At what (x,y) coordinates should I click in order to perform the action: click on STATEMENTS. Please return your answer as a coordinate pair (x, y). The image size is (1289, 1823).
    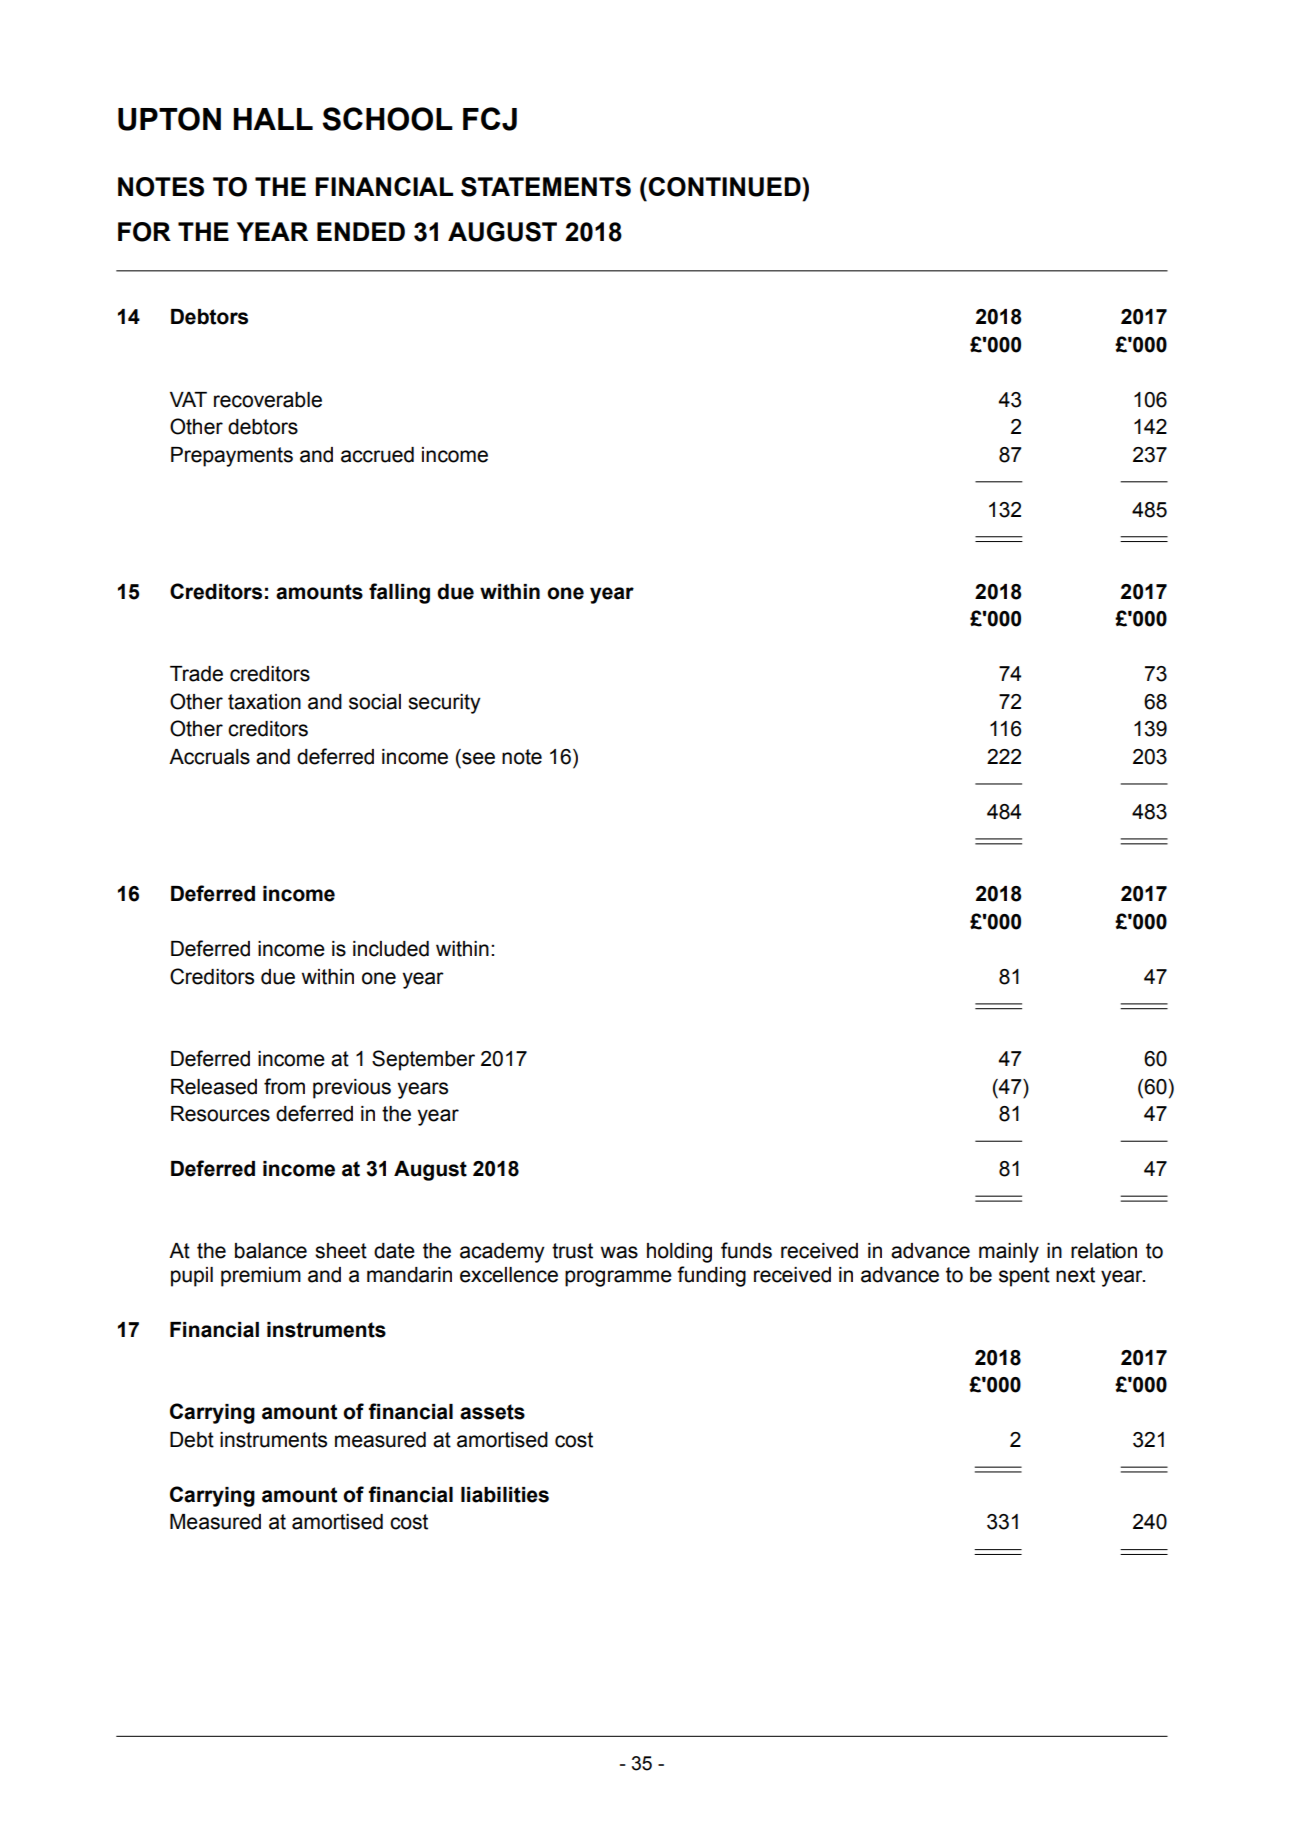
    Looking at the image, I should click on (546, 187).
